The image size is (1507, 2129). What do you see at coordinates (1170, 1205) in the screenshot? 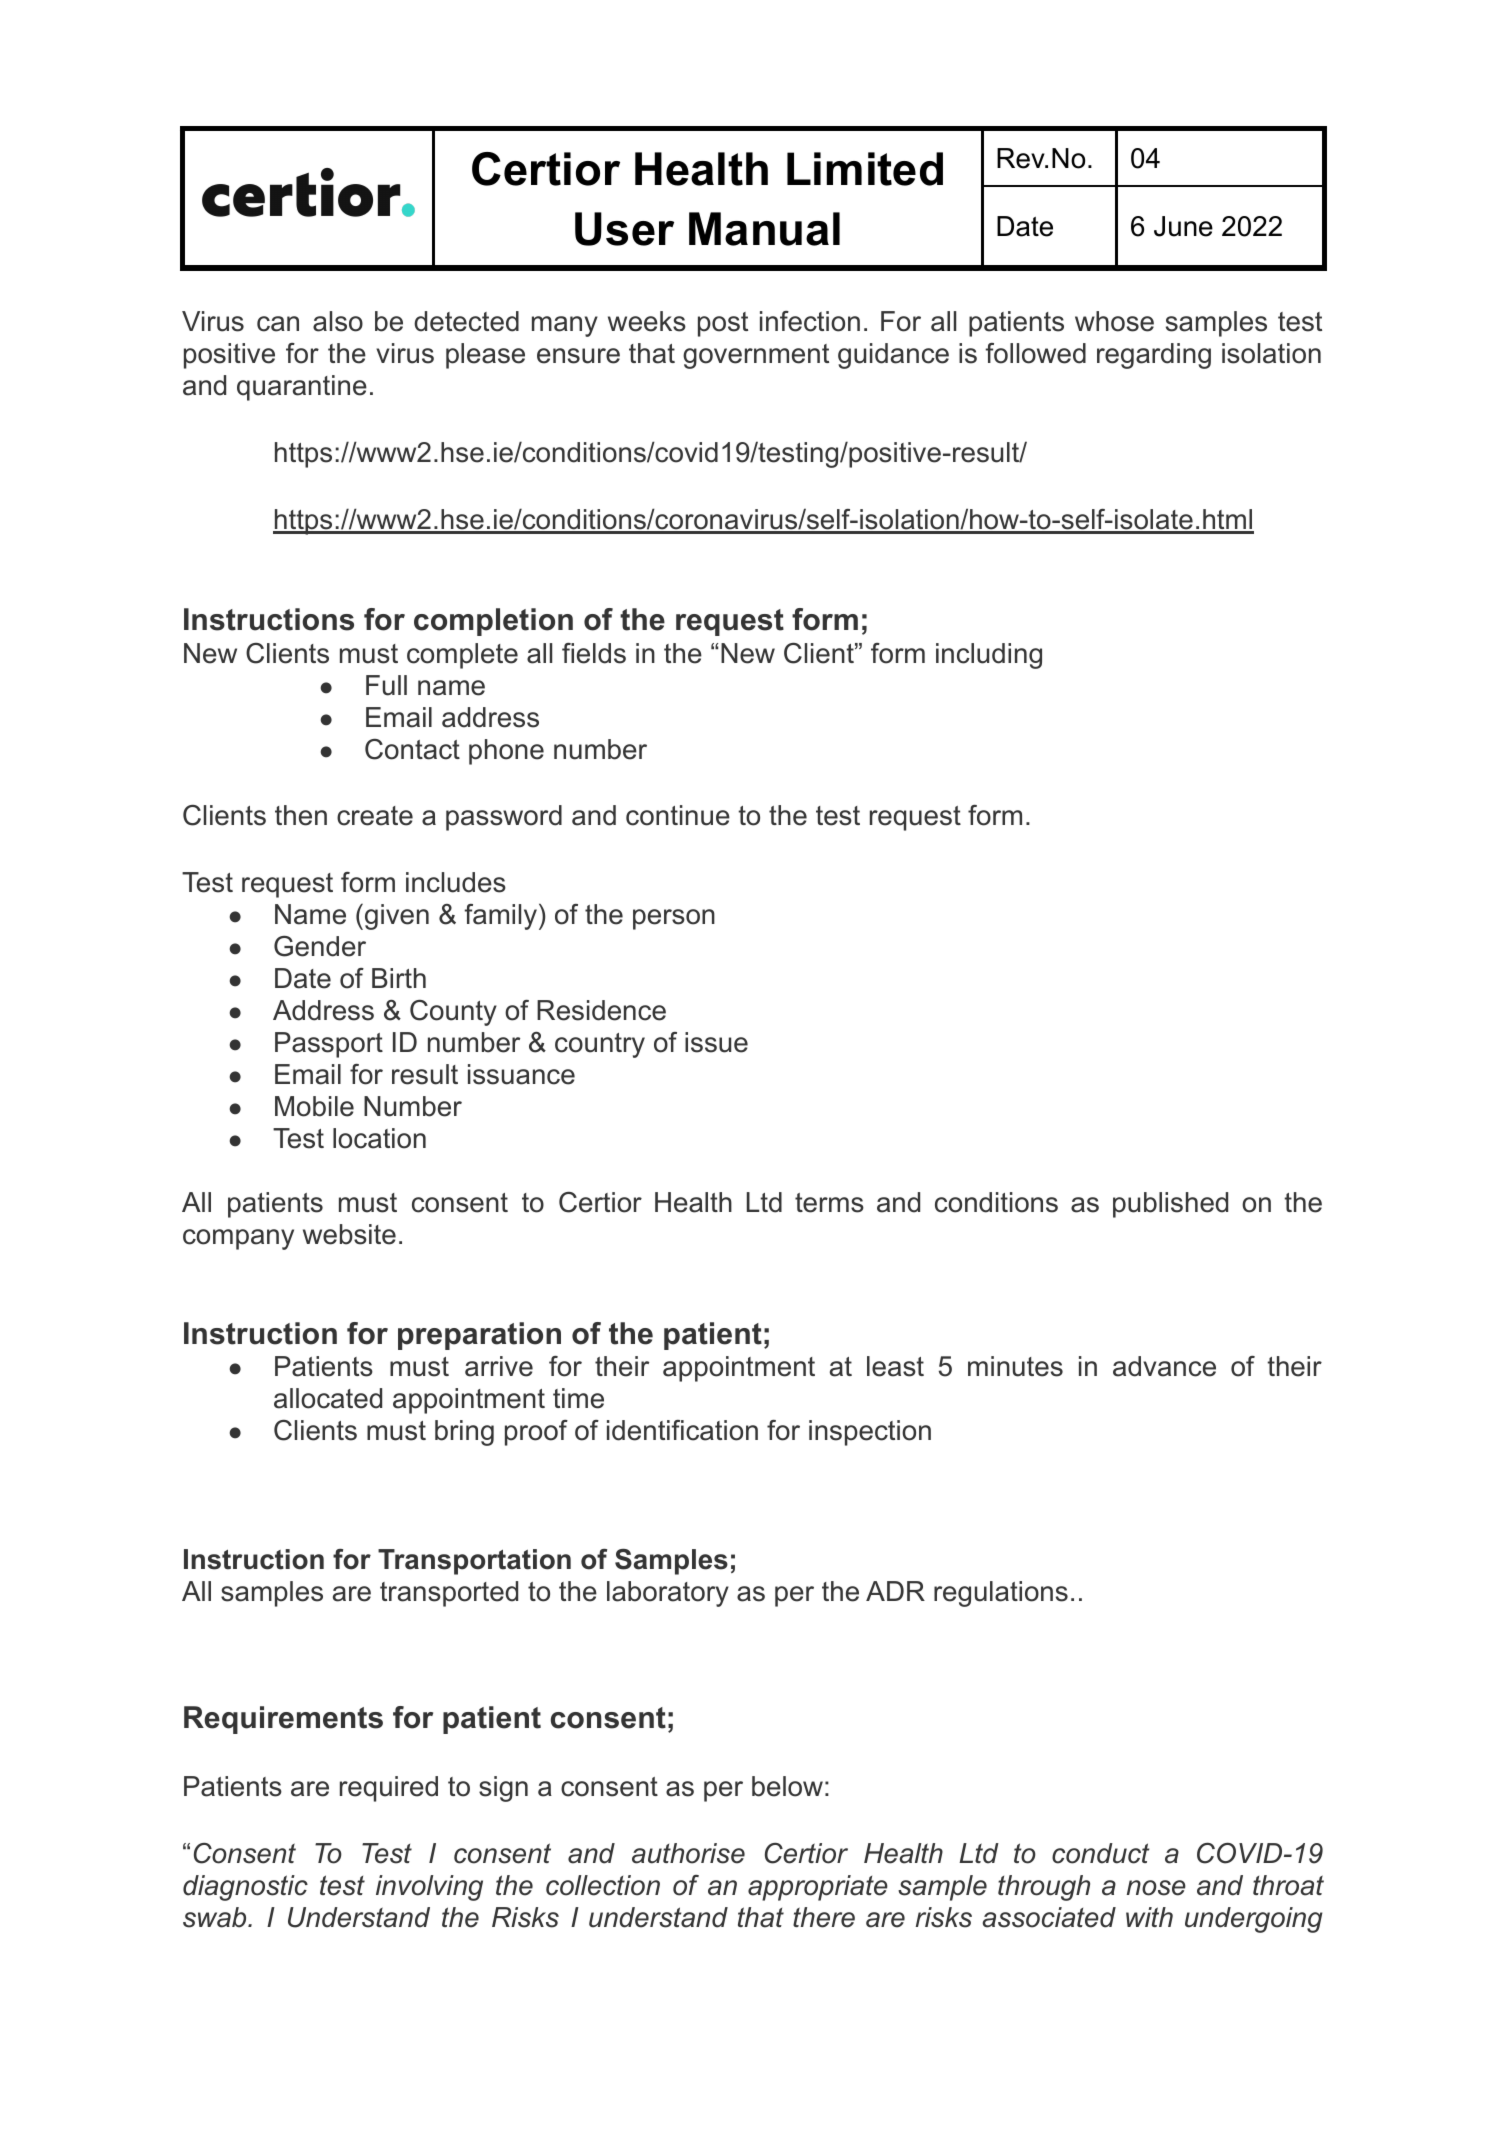
I see `published` at bounding box center [1170, 1205].
